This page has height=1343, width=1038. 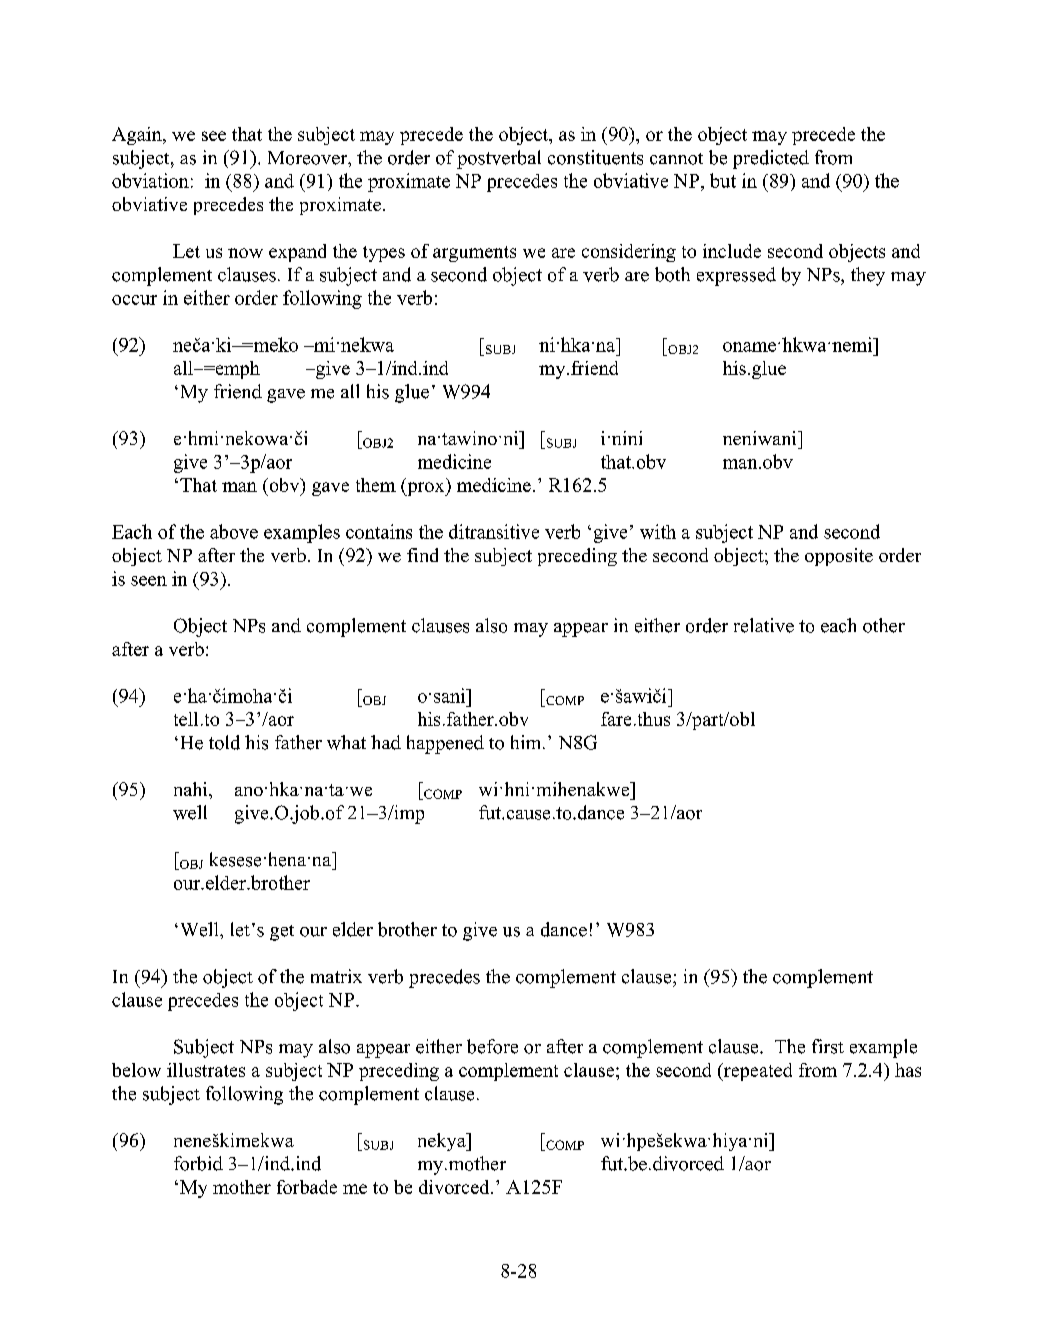 What do you see at coordinates (771, 159) in the page?
I see `predicted` at bounding box center [771, 159].
